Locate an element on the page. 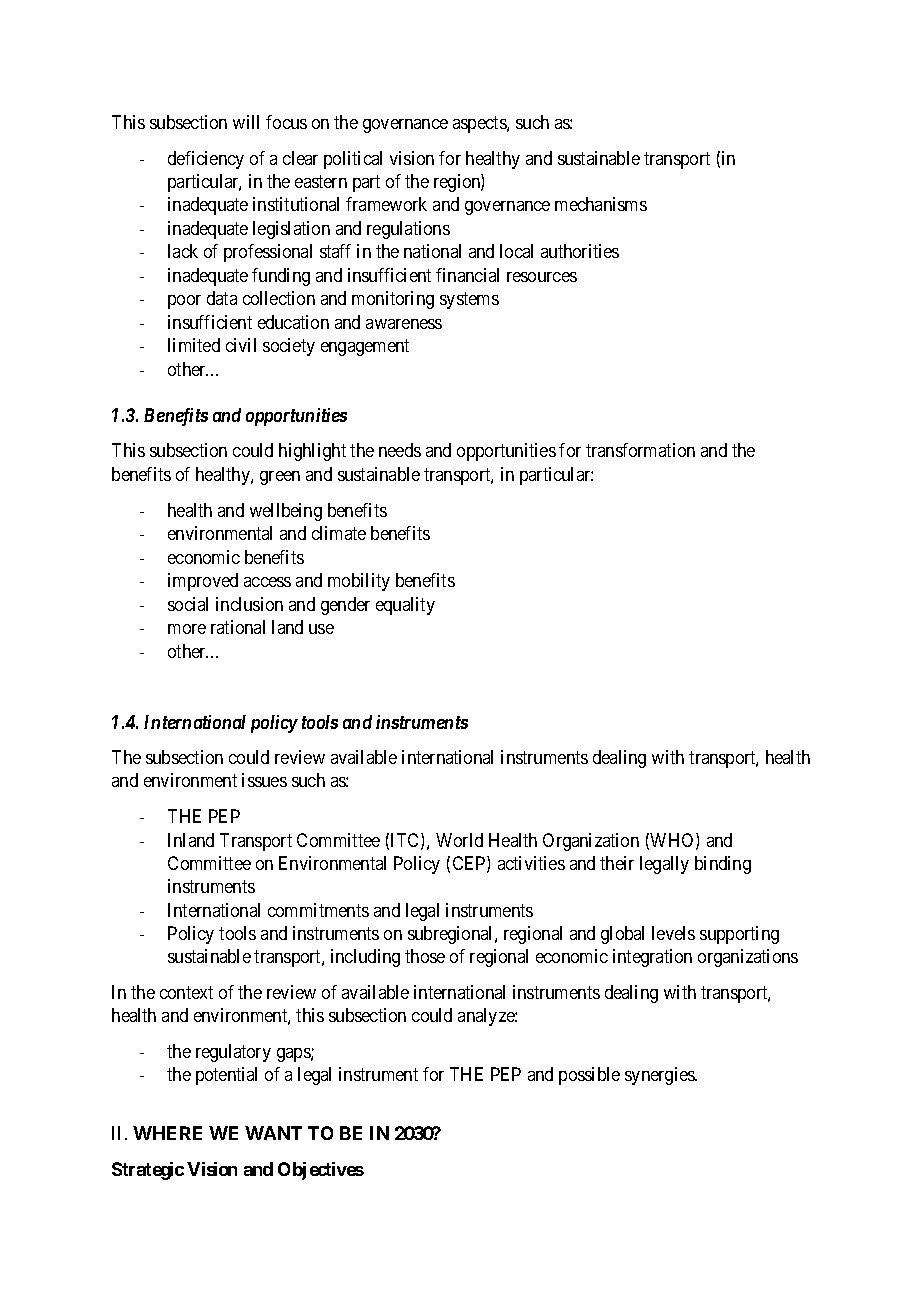 The width and height of the page is (924, 1308). deficiency is located at coordinates (206, 160).
